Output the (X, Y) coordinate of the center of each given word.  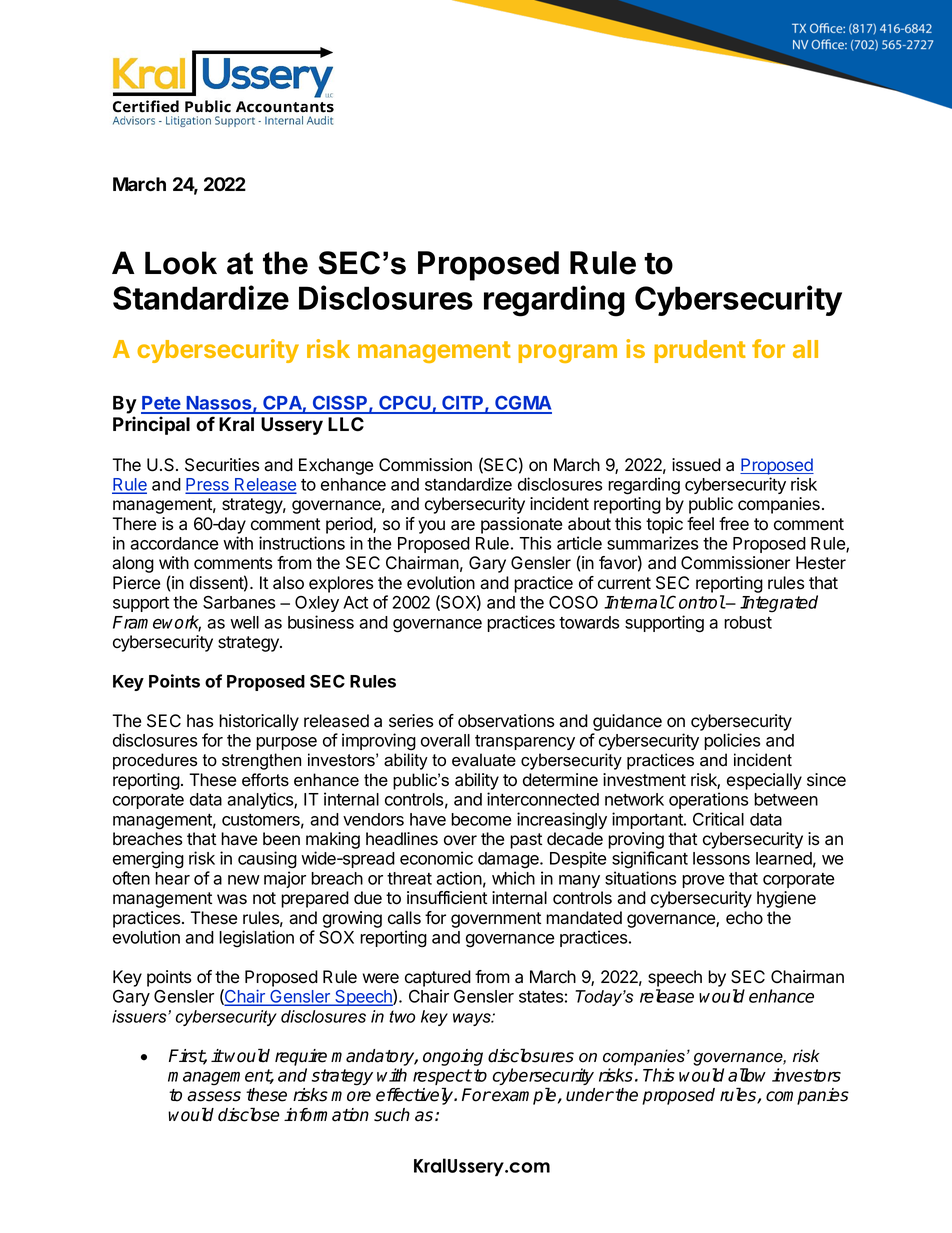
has (200, 721)
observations (506, 721)
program (567, 353)
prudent (700, 351)
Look (181, 263)
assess (214, 1096)
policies (732, 741)
